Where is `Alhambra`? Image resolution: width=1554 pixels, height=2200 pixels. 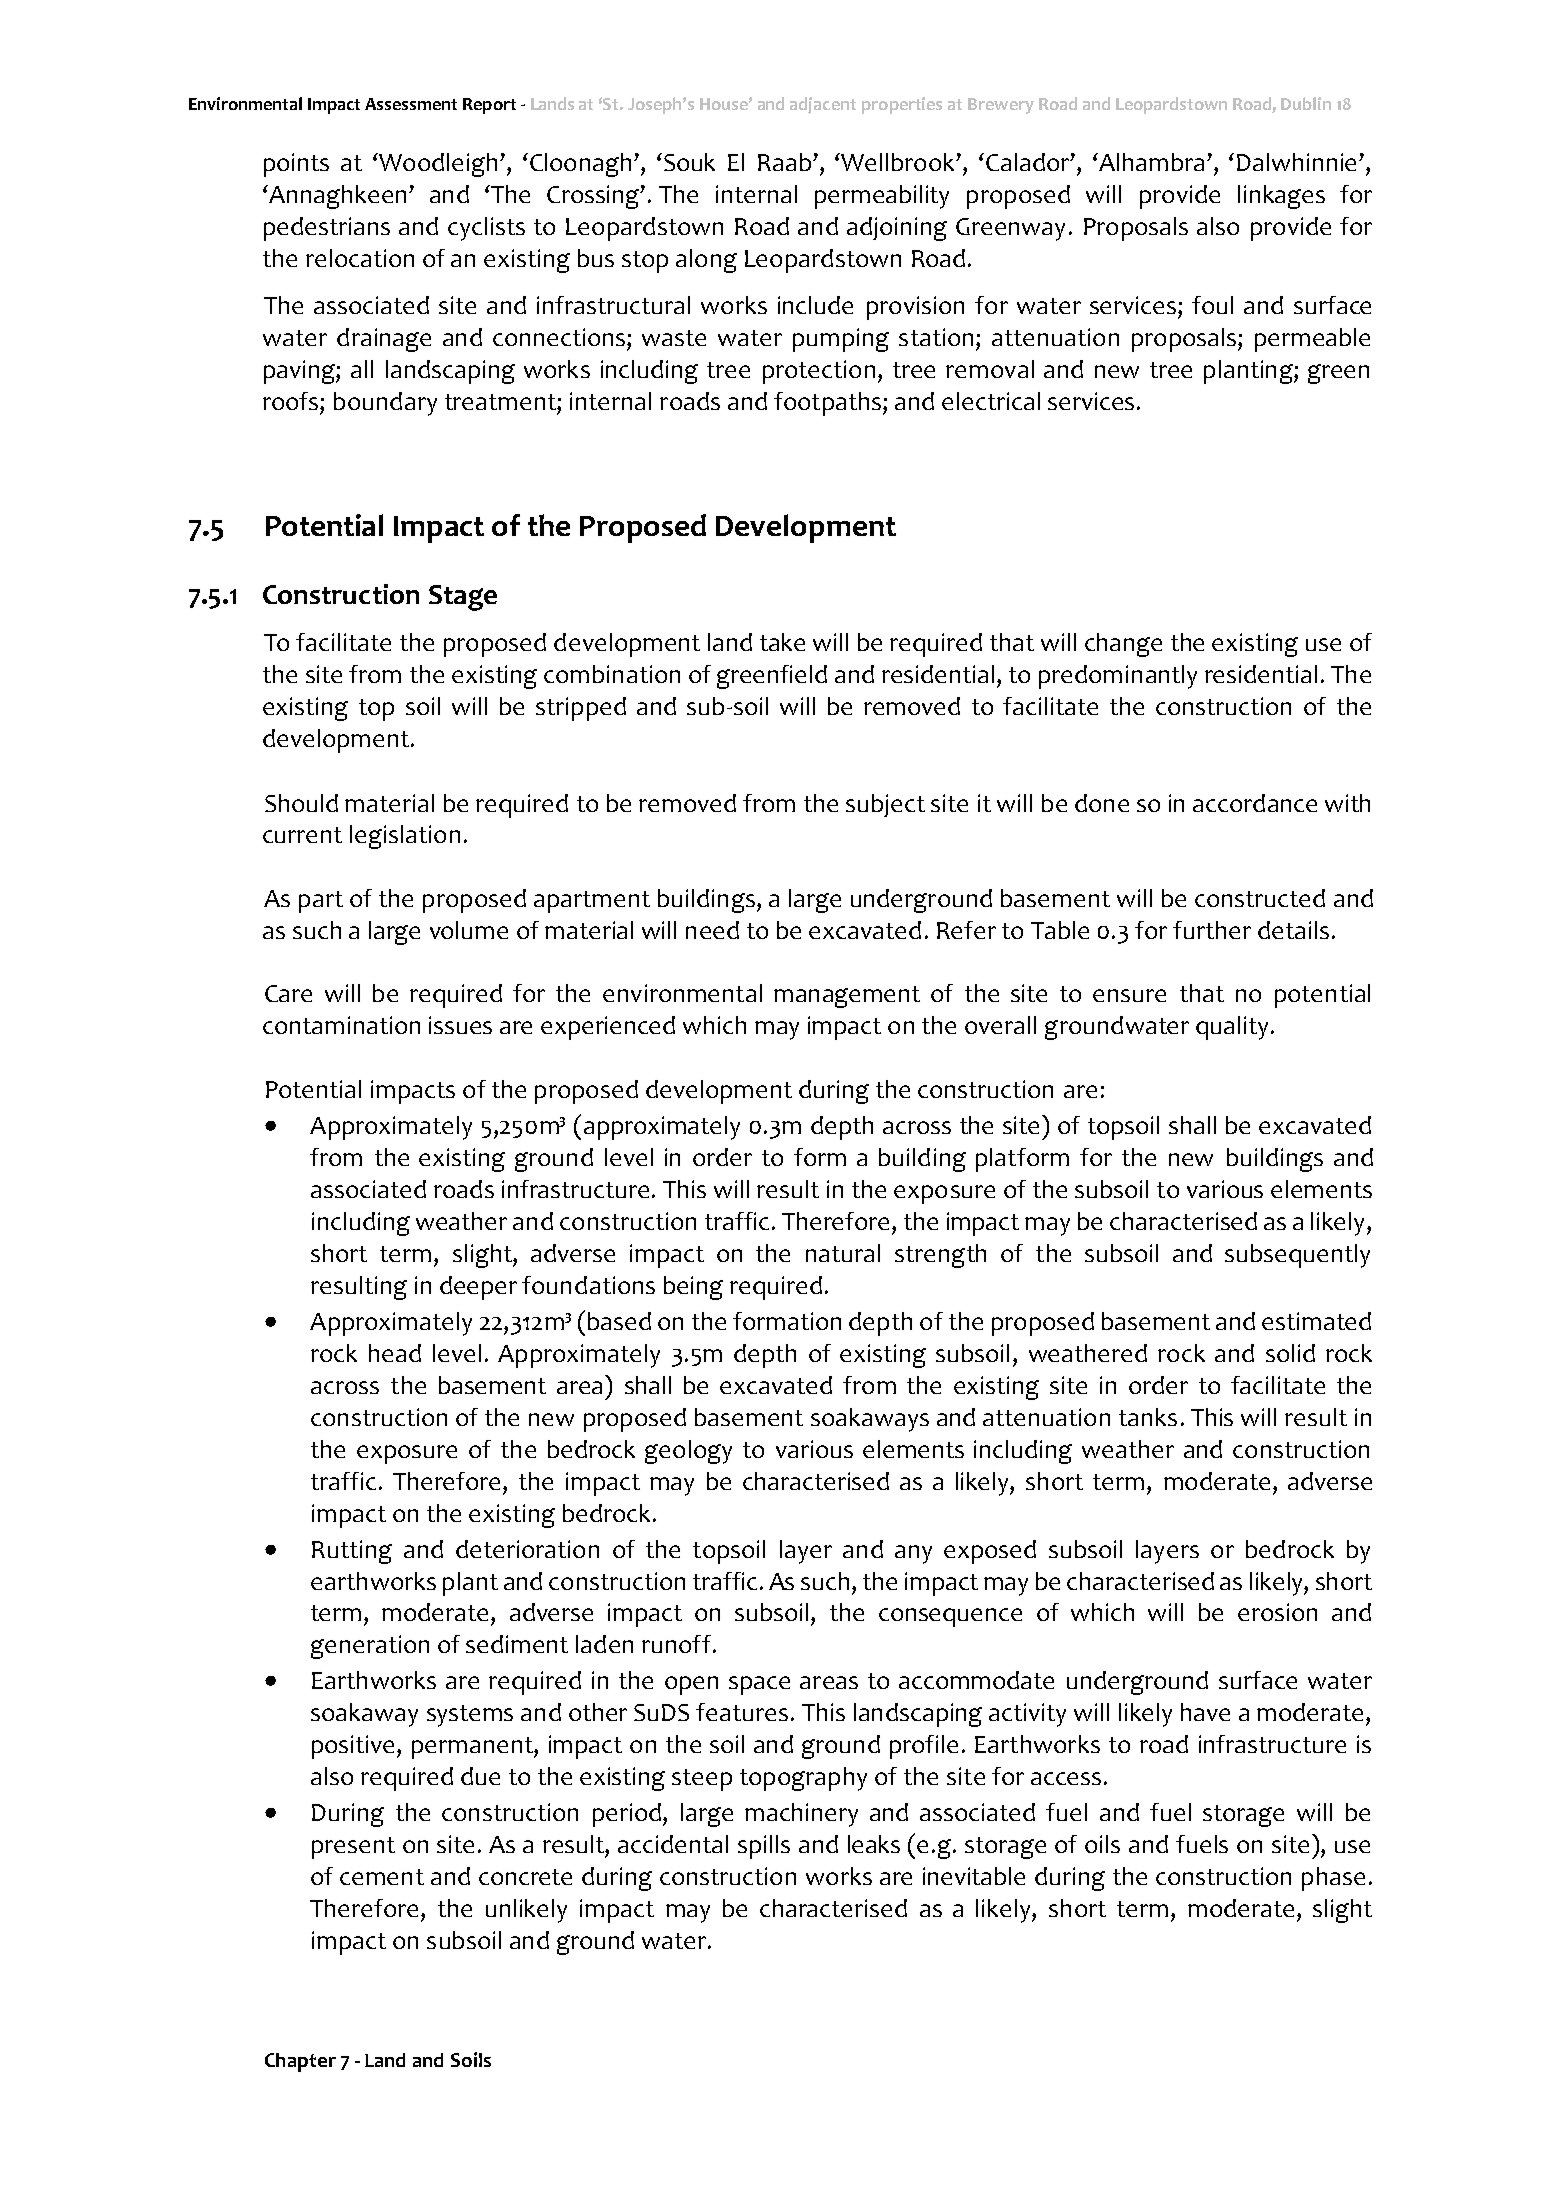
Alhambra is located at coordinates (1150, 162).
